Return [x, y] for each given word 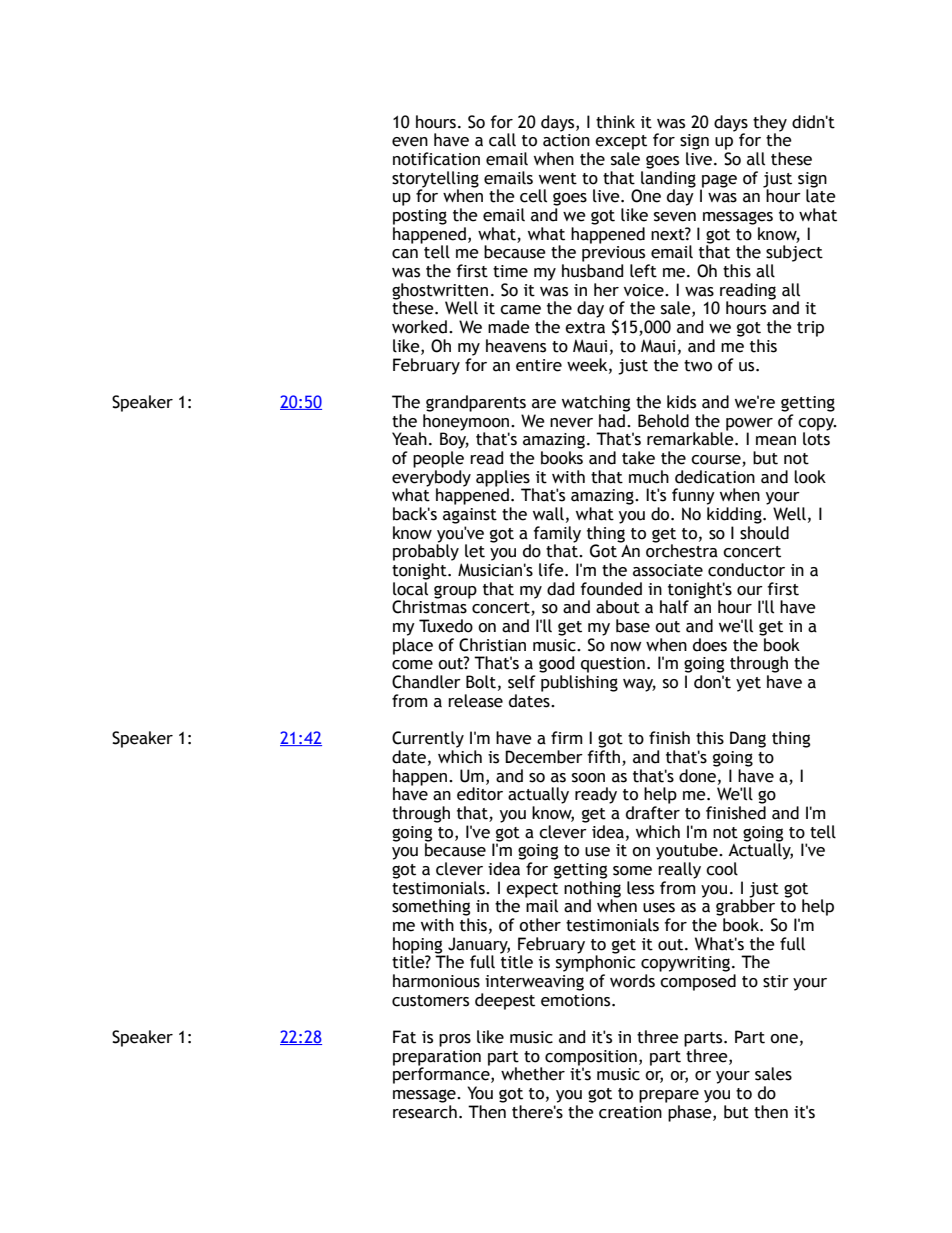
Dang [748, 739]
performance [442, 1074]
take [638, 458]
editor [480, 794]
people [438, 459]
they [770, 124]
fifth [603, 757]
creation [630, 1112]
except [621, 142]
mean [776, 441]
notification [436, 159]
